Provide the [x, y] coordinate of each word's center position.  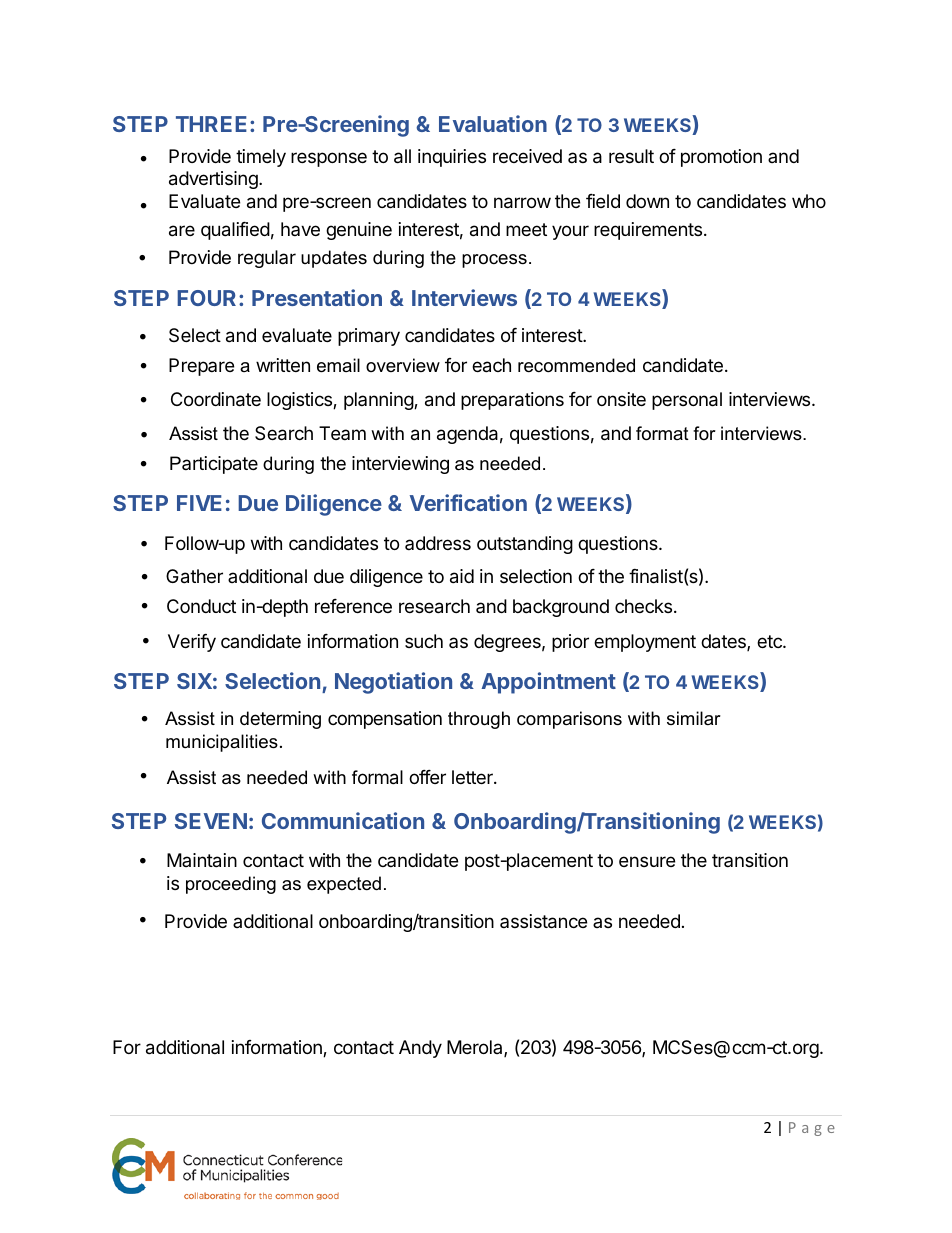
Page [812, 1129]
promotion [721, 158]
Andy [420, 1049]
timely [261, 158]
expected [344, 885]
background [561, 608]
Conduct [201, 606]
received [527, 156]
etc [770, 641]
